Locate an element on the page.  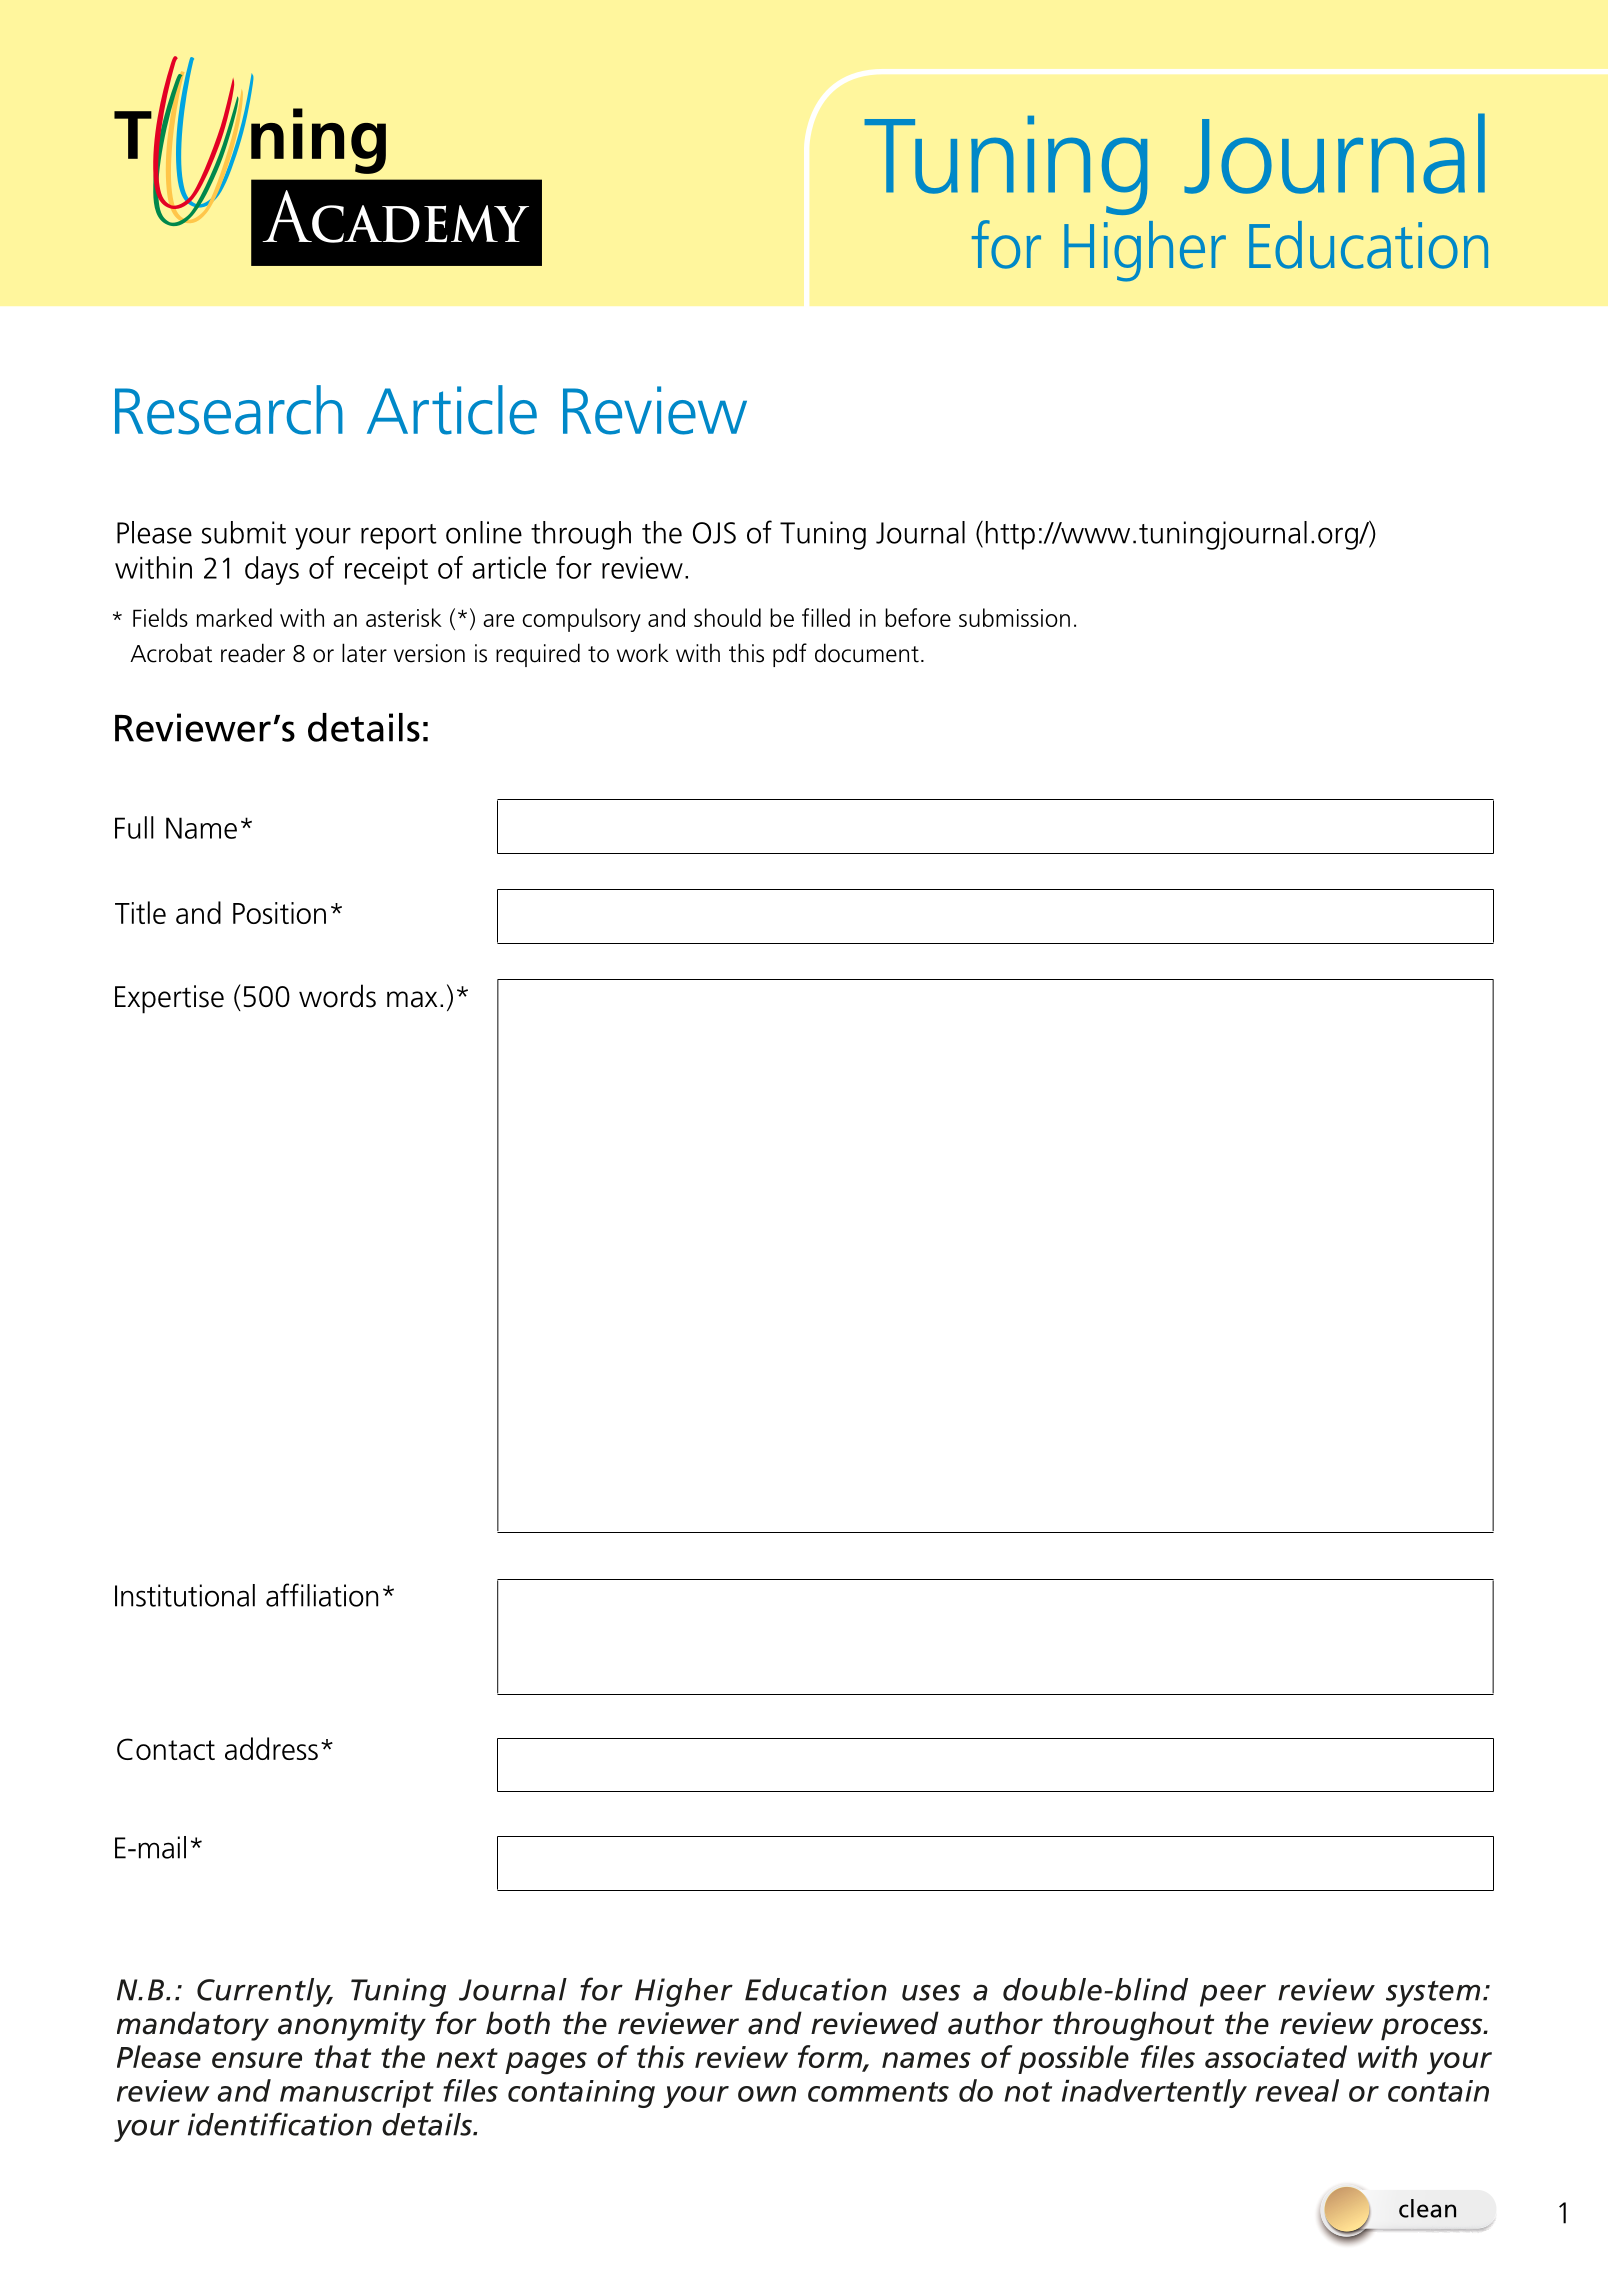
max is located at coordinates (412, 999).
